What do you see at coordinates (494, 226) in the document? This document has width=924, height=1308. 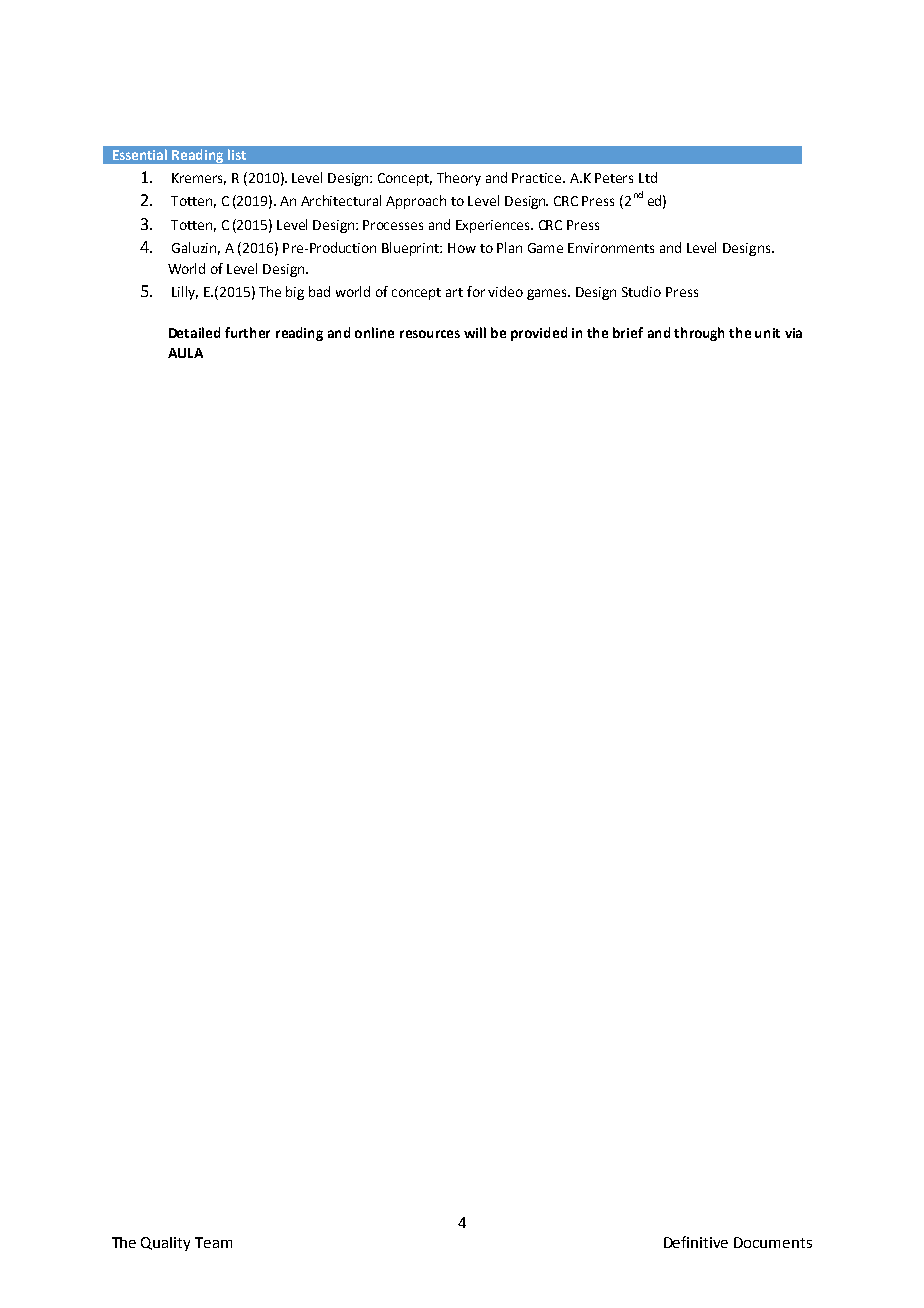 I see `Experiences` at bounding box center [494, 226].
